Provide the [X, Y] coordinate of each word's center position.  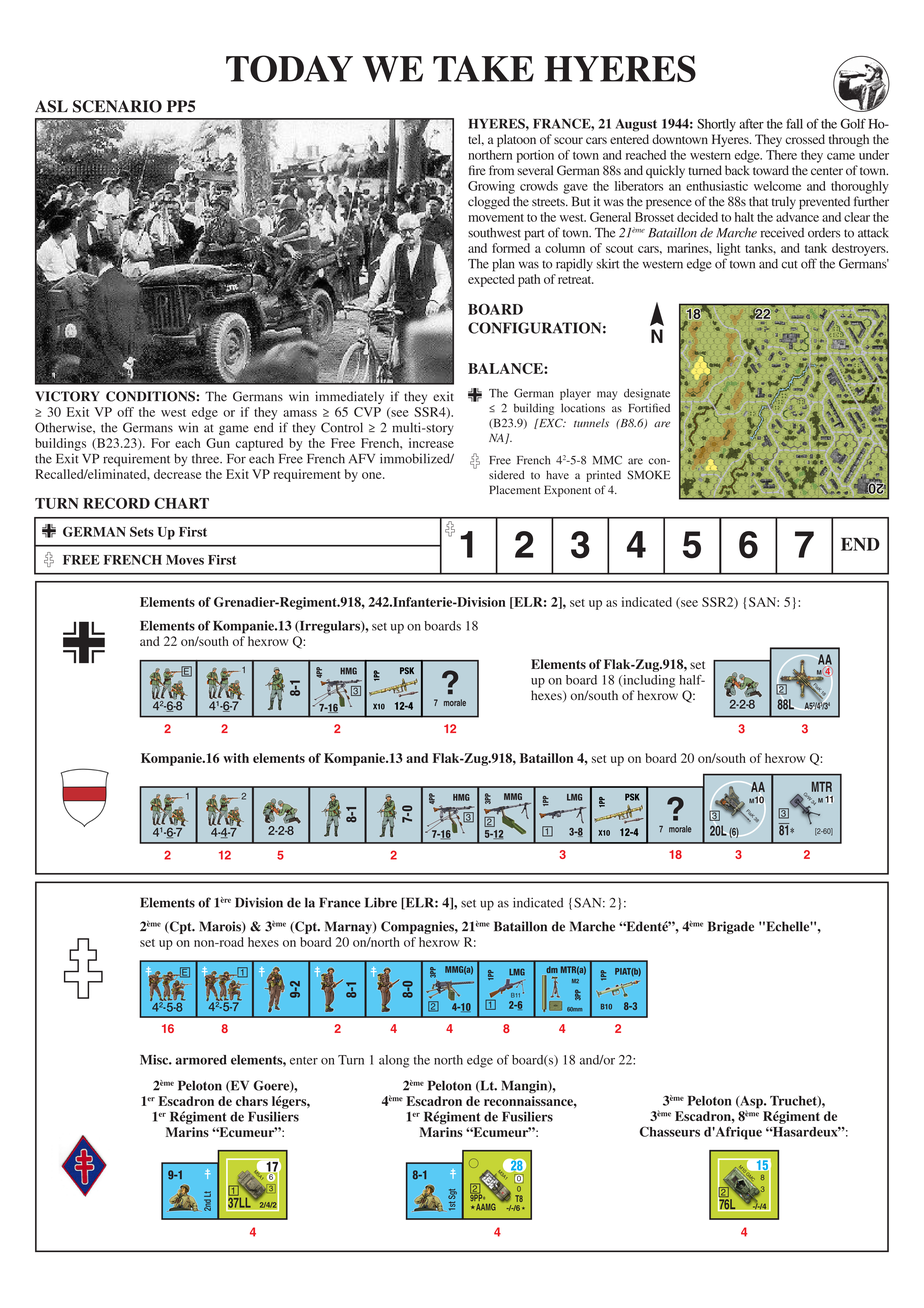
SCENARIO [117, 106]
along [394, 1061]
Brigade [731, 927]
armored [201, 1060]
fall [794, 123]
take [483, 68]
